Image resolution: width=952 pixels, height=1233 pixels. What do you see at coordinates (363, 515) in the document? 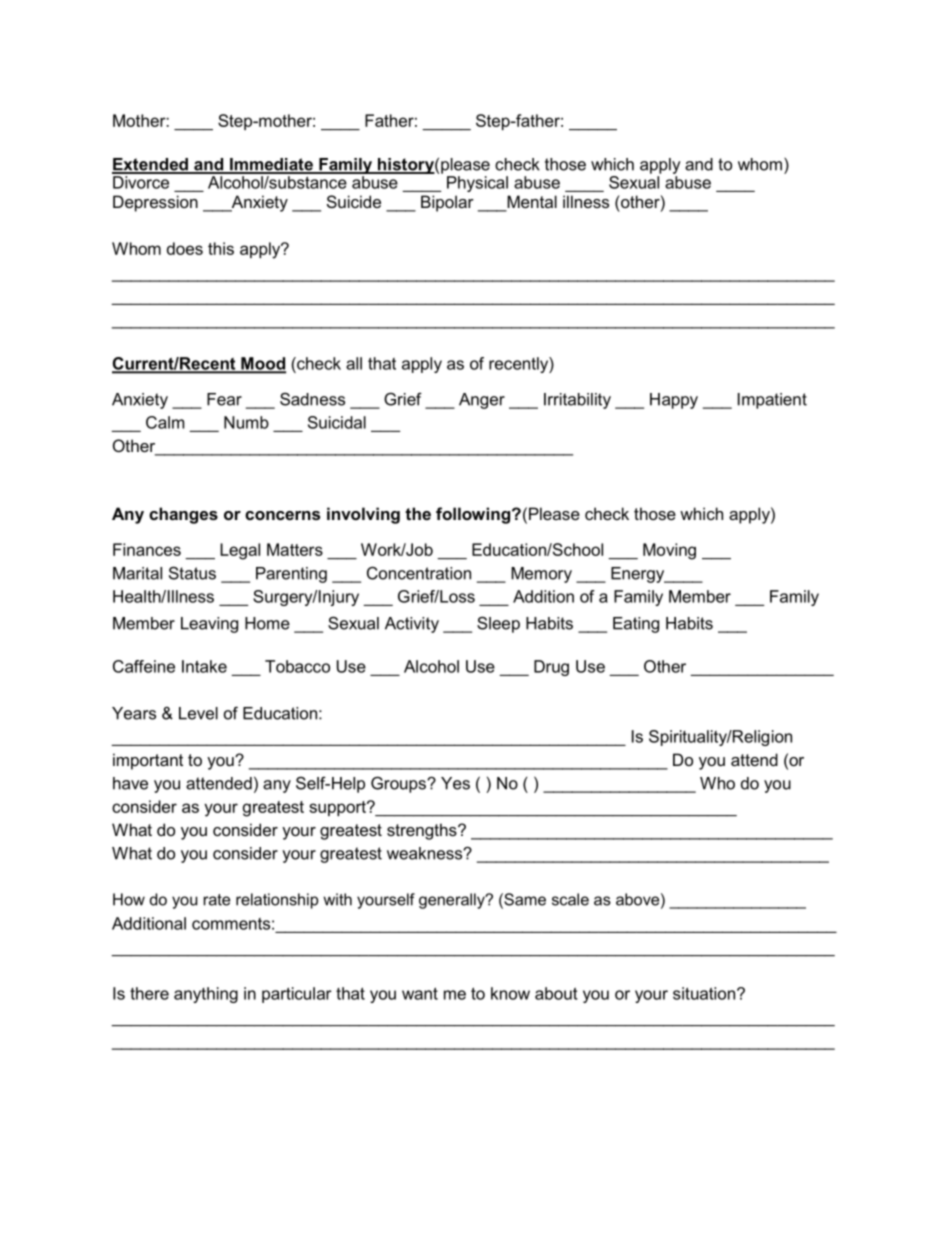
I see `involving` at bounding box center [363, 515].
